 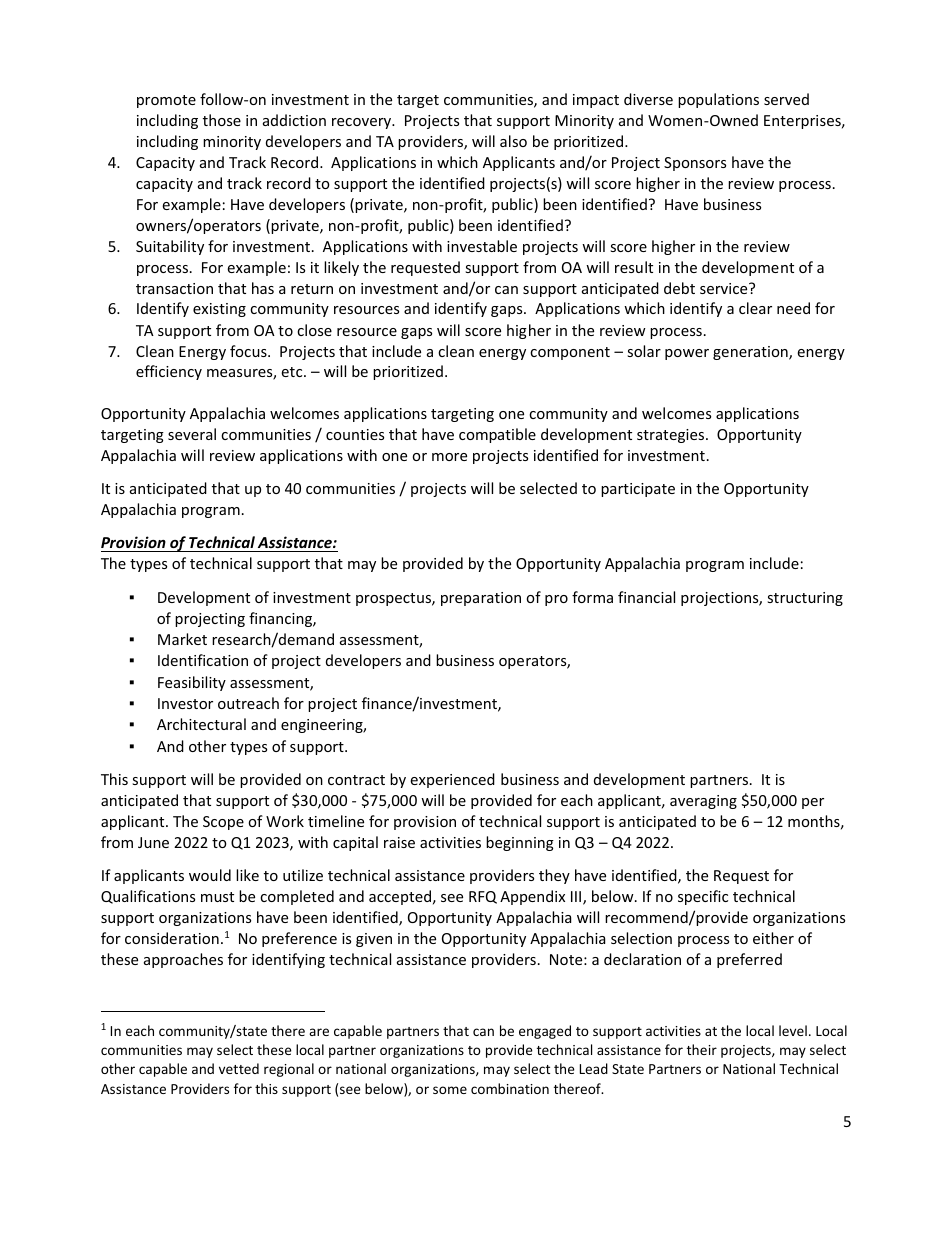 What do you see at coordinates (182, 639) in the screenshot?
I see `Market` at bounding box center [182, 639].
